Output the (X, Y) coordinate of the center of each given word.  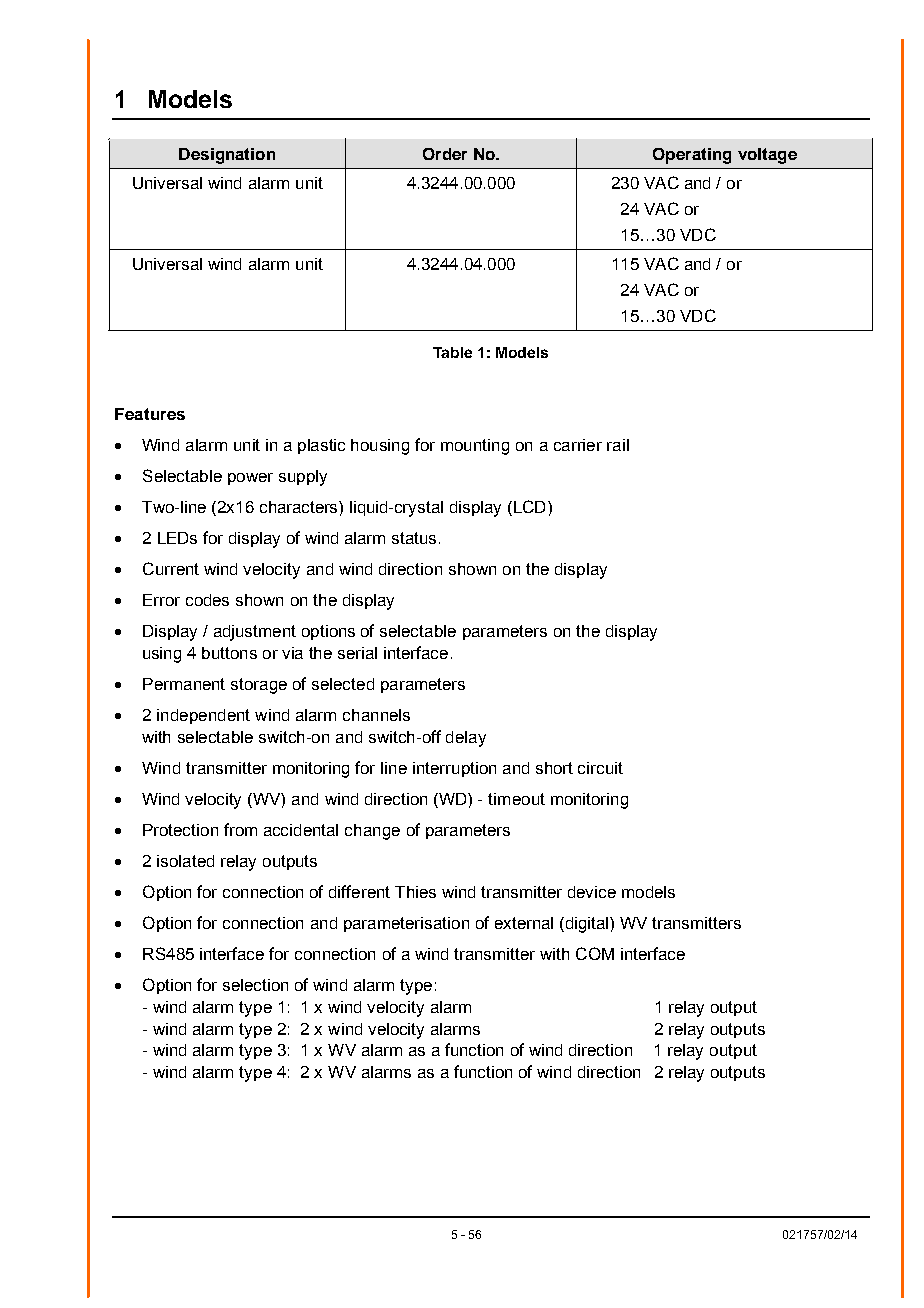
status (414, 538)
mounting (475, 447)
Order (445, 154)
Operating (692, 156)
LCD (528, 508)
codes (207, 600)
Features (150, 414)
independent (203, 716)
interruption (454, 769)
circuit (600, 768)
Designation (227, 156)
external (524, 923)
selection (255, 985)
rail (618, 445)
